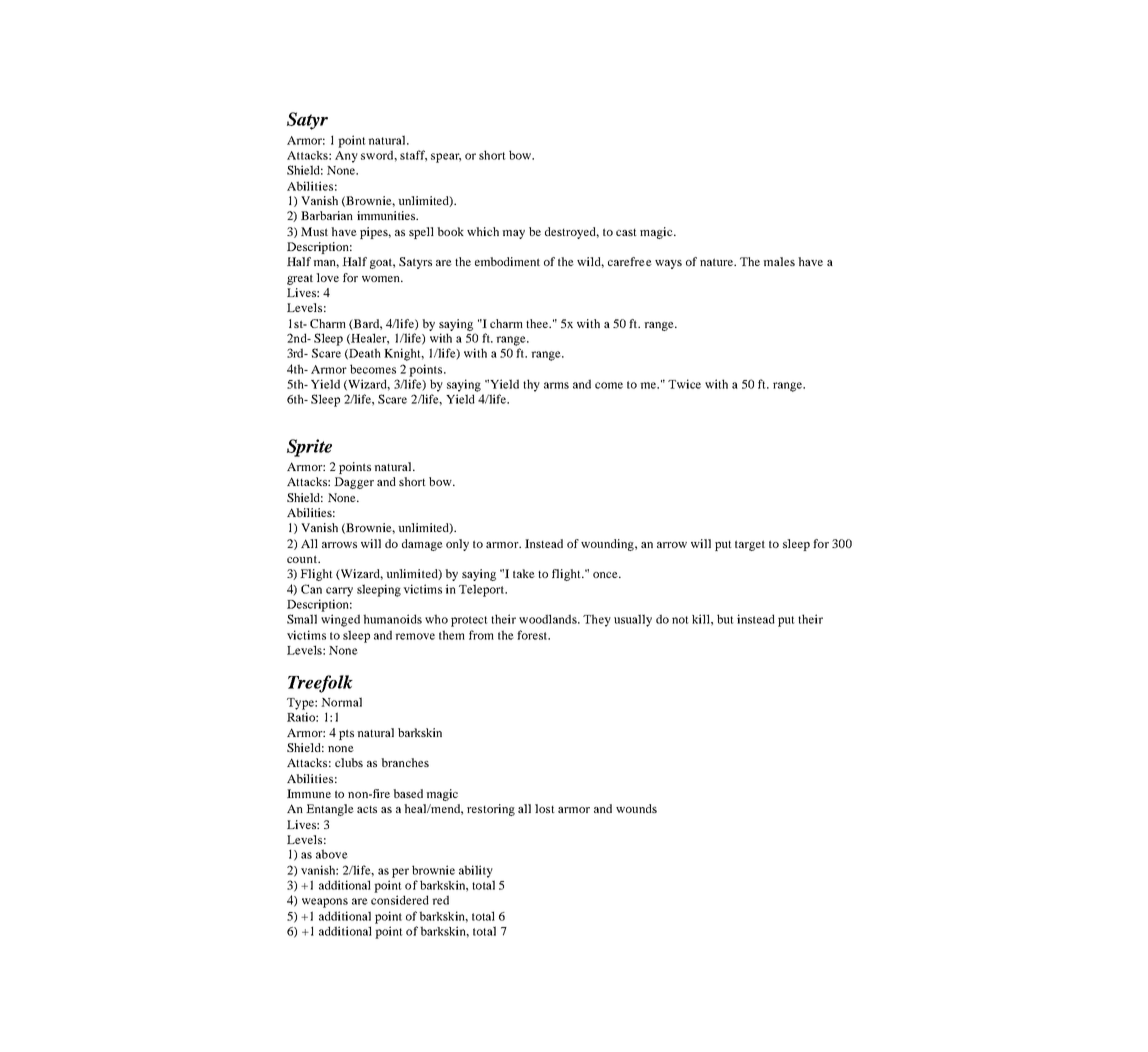 Image resolution: width=1148 pixels, height=1052 pixels. I want to click on nature, so click(717, 262).
